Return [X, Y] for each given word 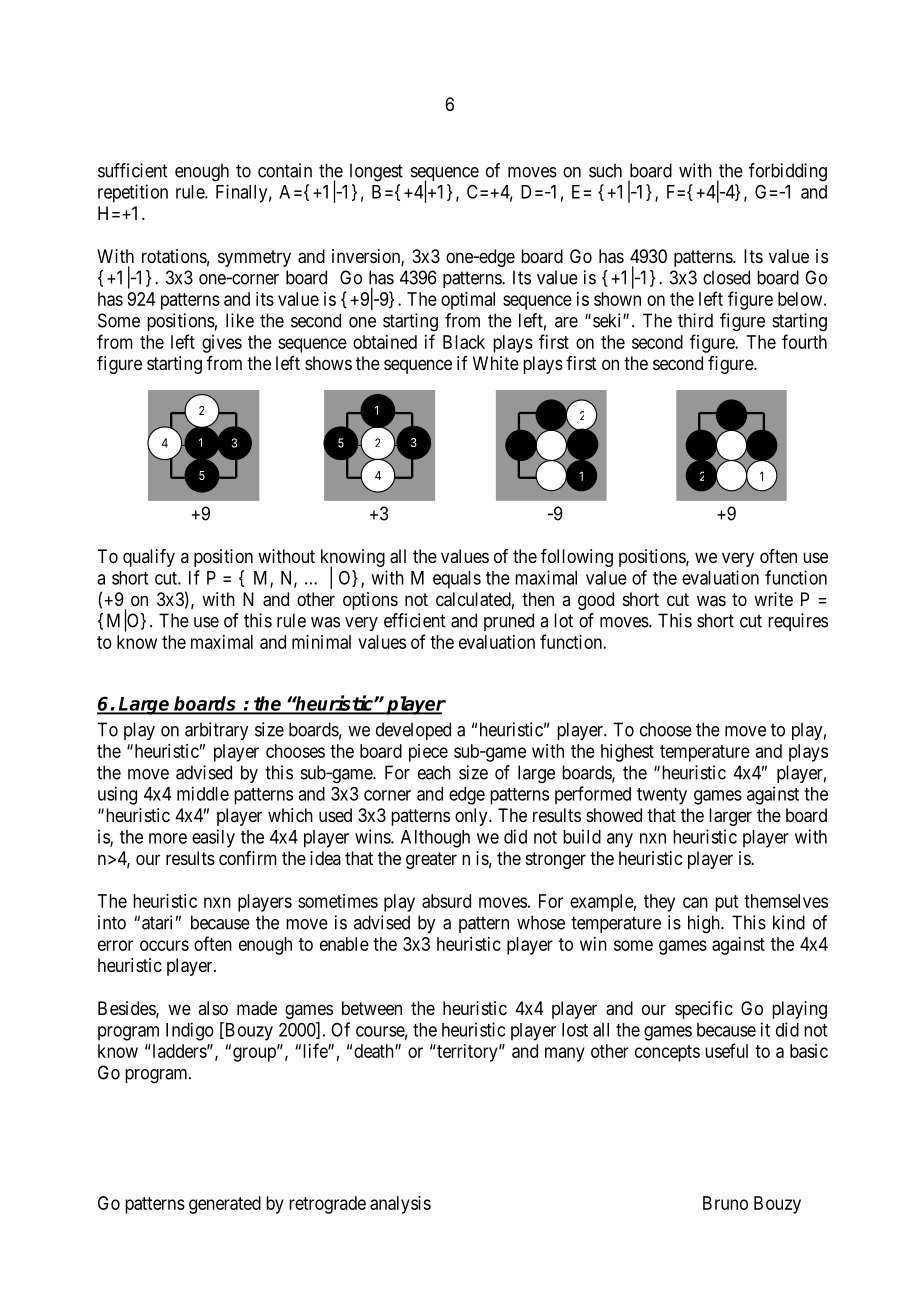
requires [798, 622]
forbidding [788, 172]
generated [225, 1205]
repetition [133, 193]
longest [376, 172]
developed [413, 731]
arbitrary [216, 731]
